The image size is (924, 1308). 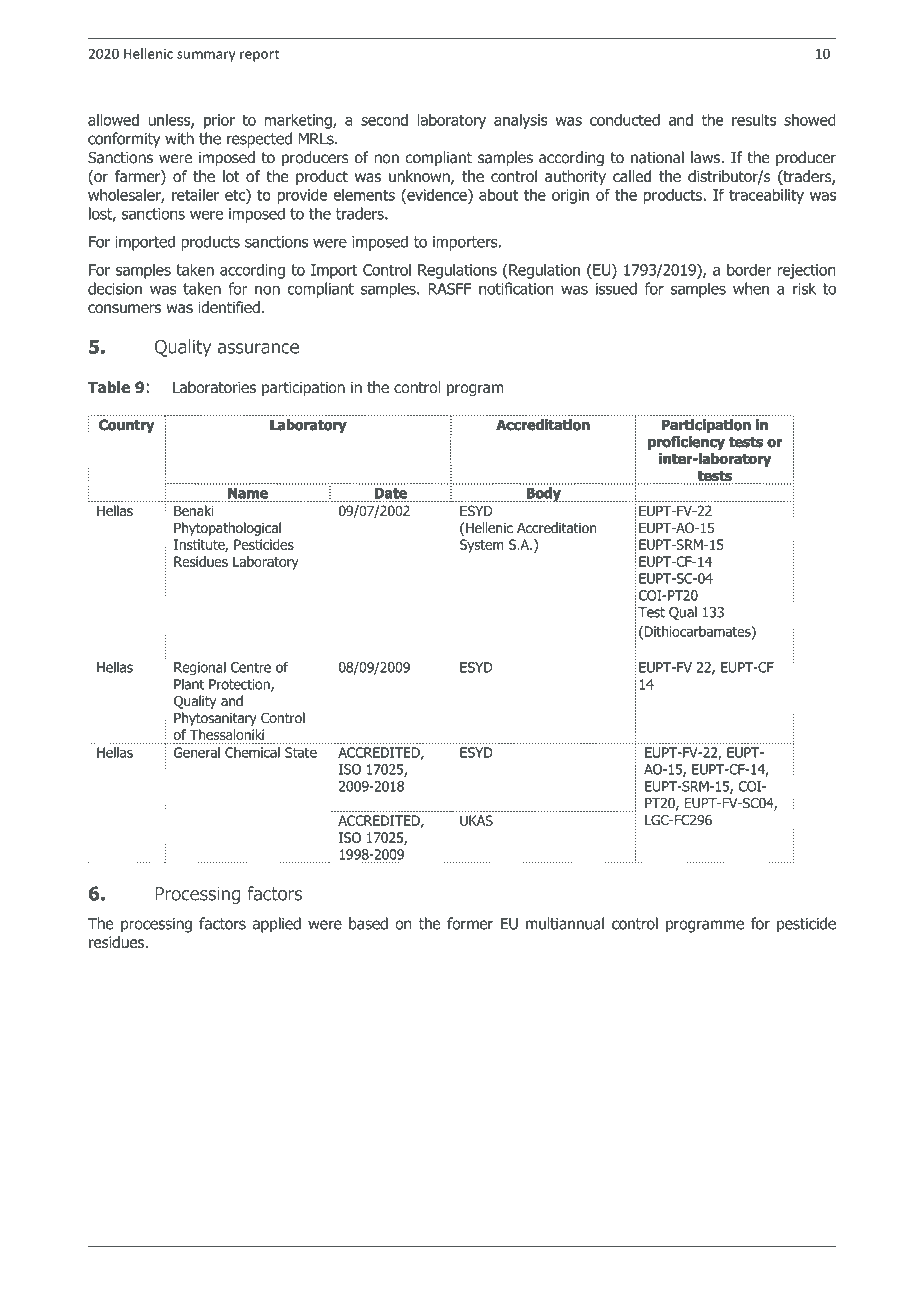 I want to click on border, so click(x=749, y=269).
